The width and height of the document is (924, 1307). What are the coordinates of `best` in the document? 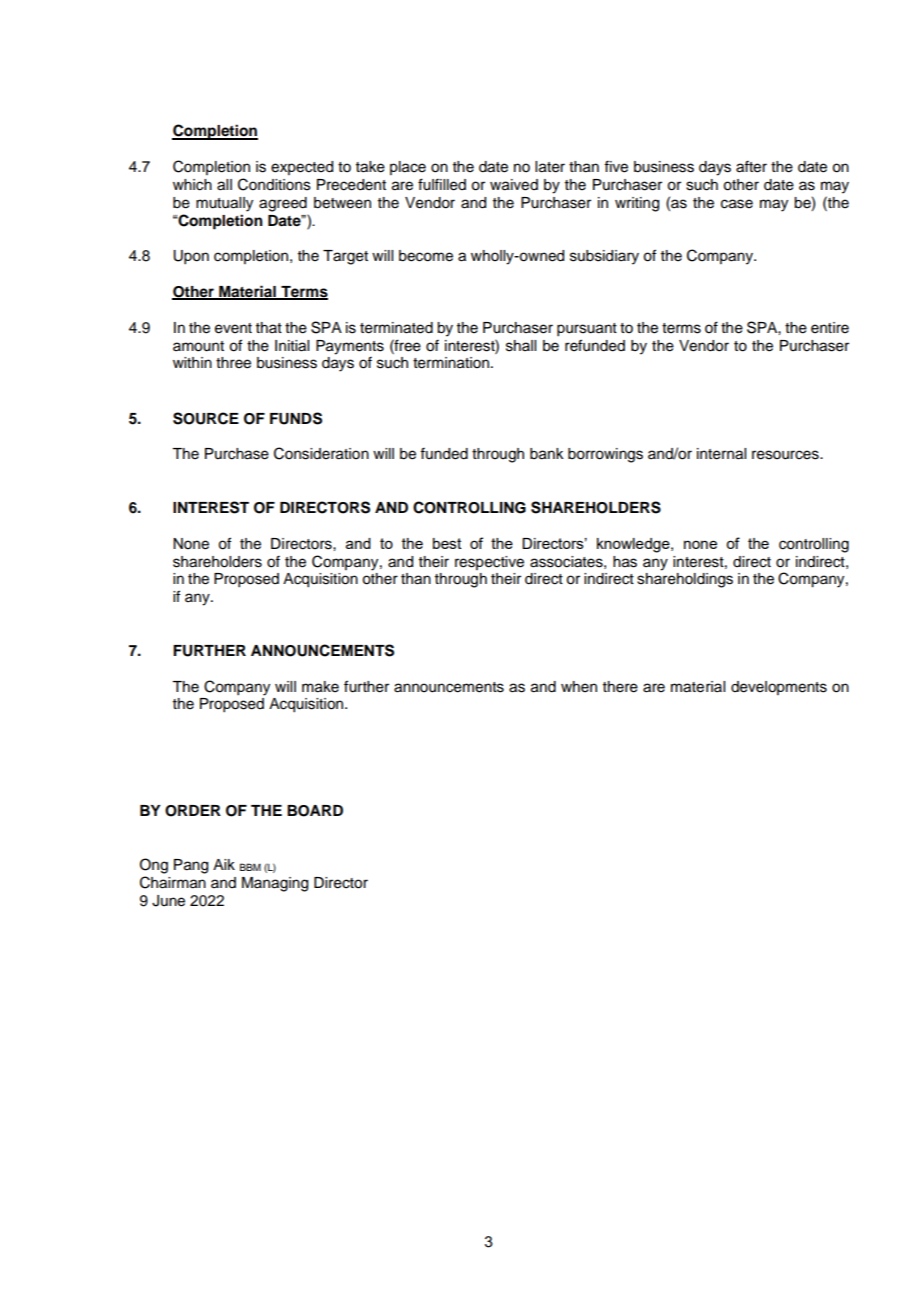 It's located at (447, 543).
